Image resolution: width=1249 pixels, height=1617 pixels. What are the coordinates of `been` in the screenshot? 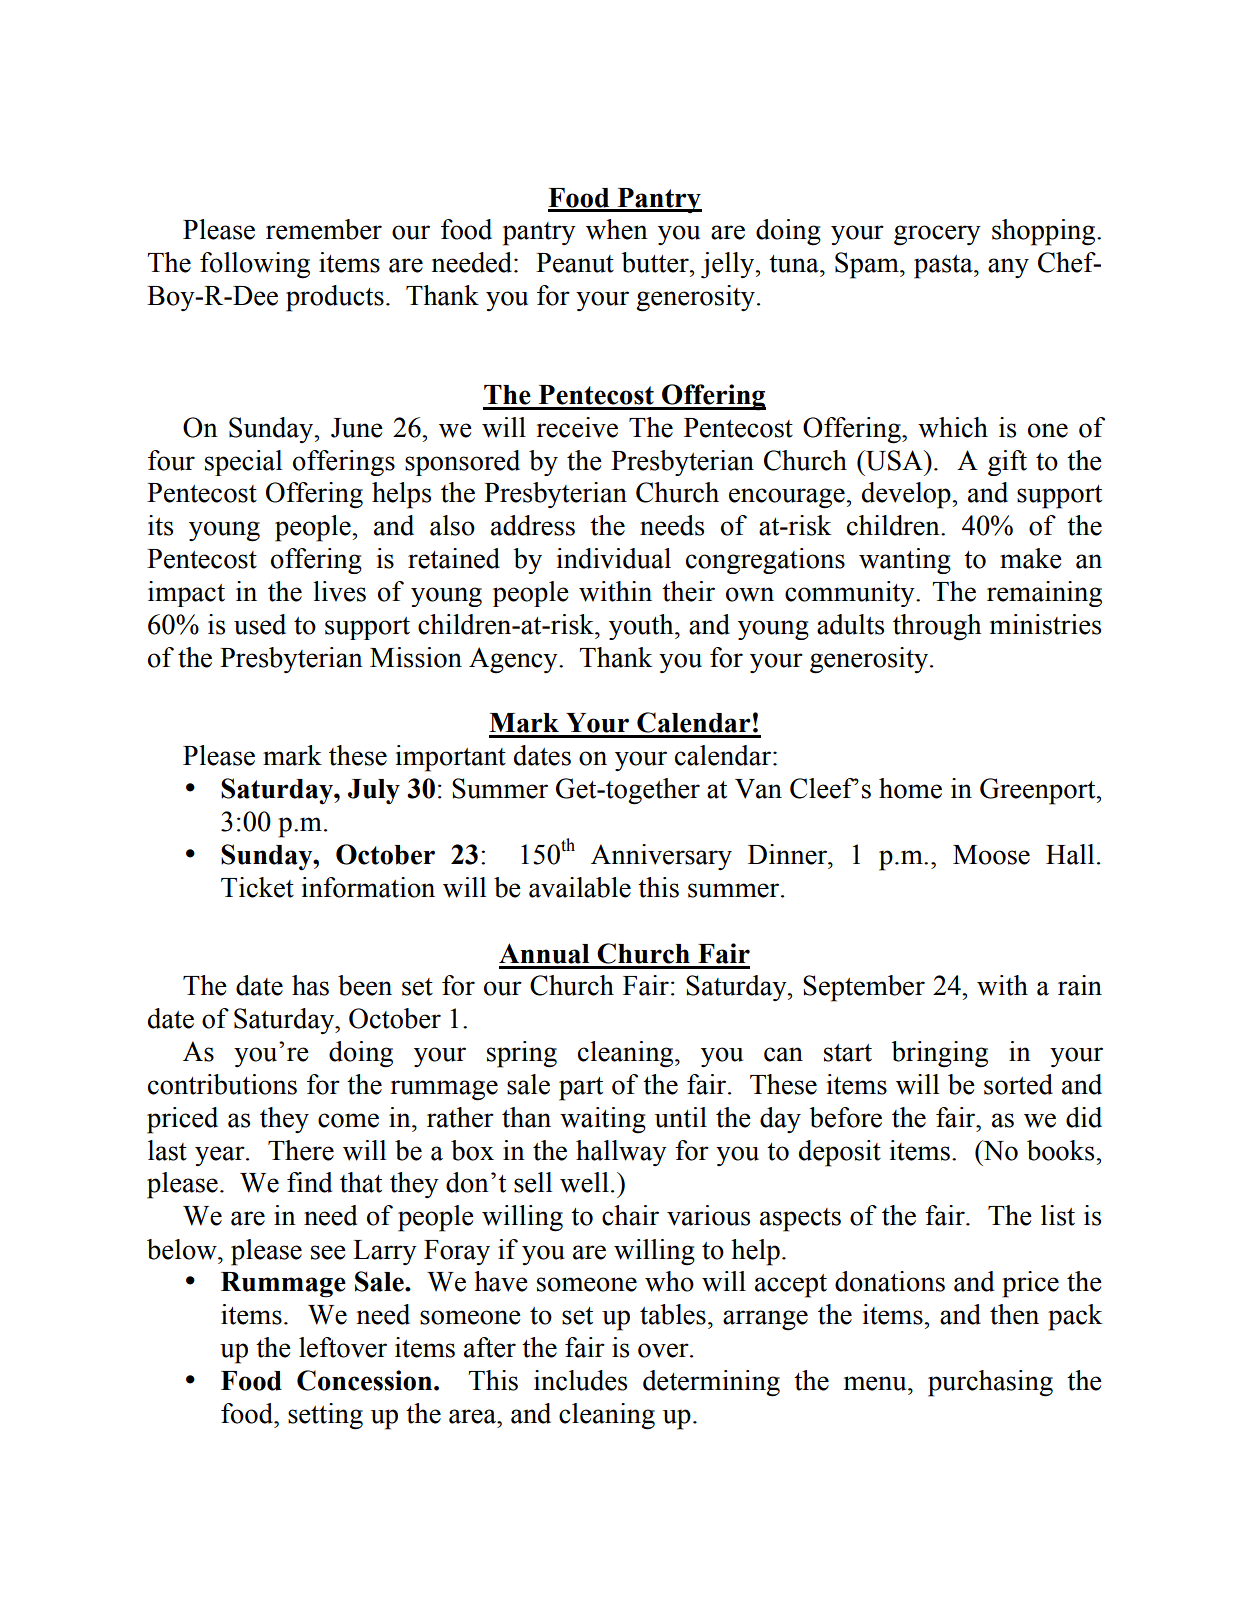 It's located at (365, 985).
